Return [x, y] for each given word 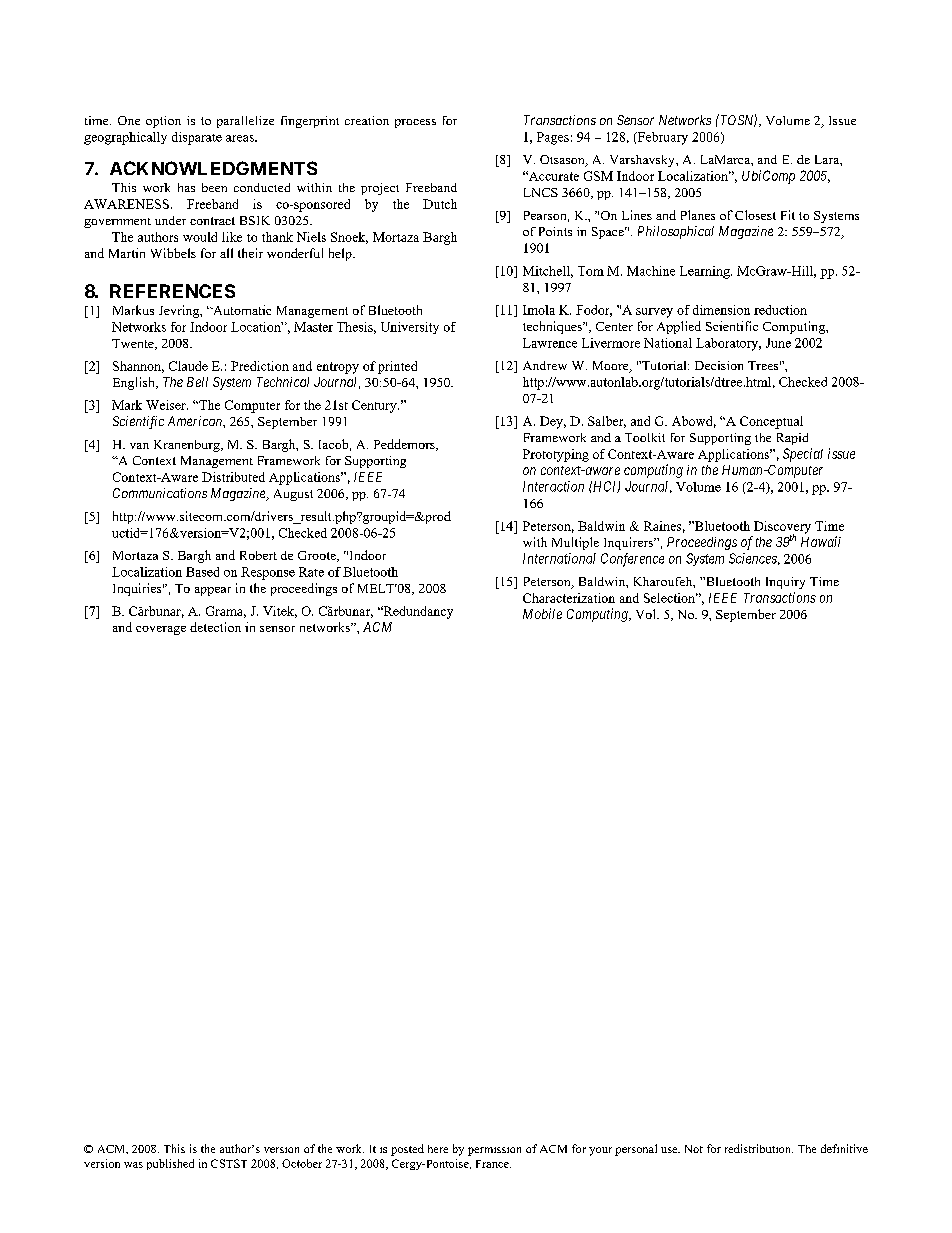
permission [494, 1151]
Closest [755, 215]
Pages [553, 138]
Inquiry [785, 583]
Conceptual [771, 422]
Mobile [542, 613]
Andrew [545, 365]
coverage [161, 630]
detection [215, 627]
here [438, 1149]
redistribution [759, 1148]
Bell [197, 382]
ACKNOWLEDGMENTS [213, 168]
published [170, 1164]
